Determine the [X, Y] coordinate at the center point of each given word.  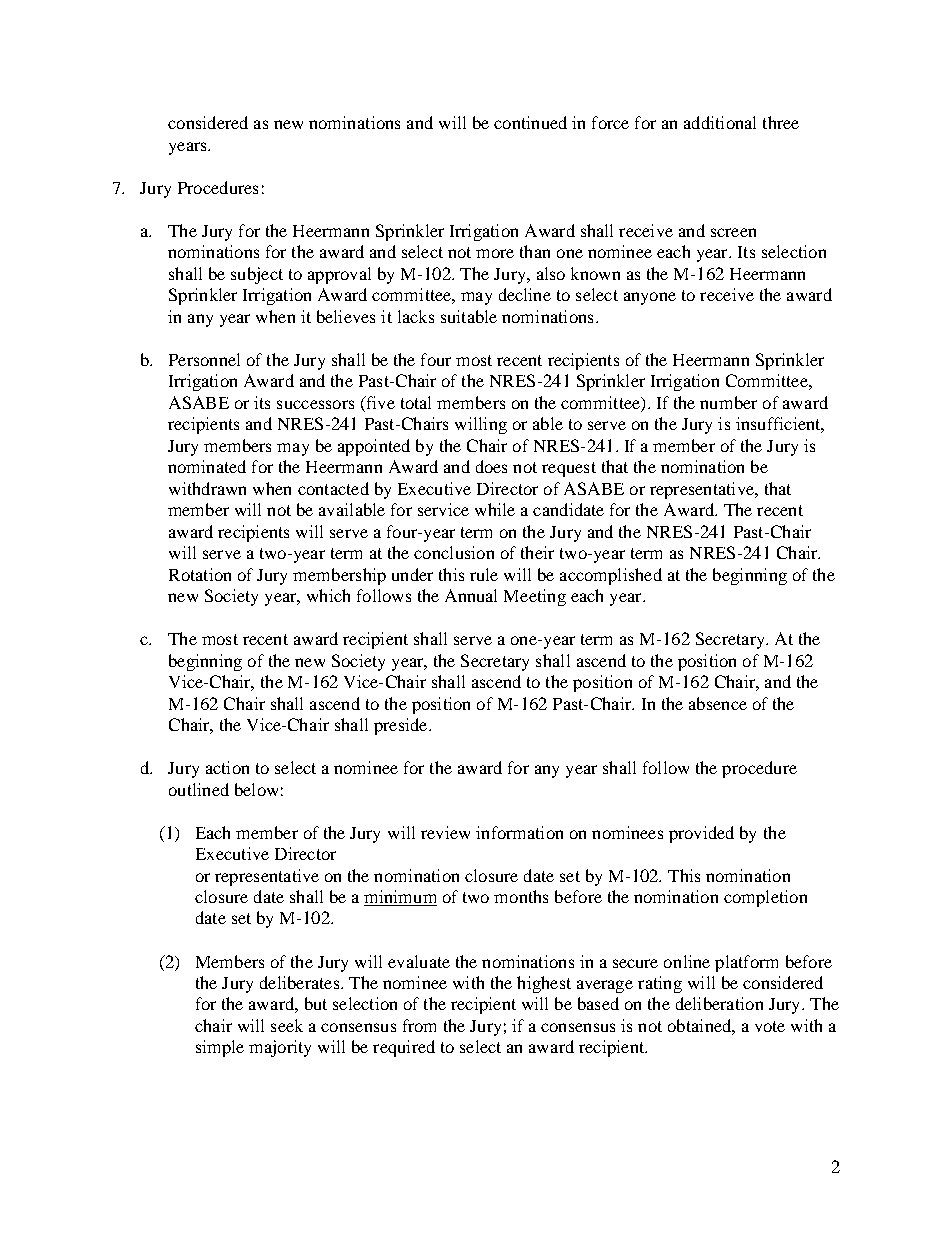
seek [287, 1025]
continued [530, 122]
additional [720, 122]
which [328, 595]
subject [257, 275]
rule [484, 574]
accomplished [611, 576]
